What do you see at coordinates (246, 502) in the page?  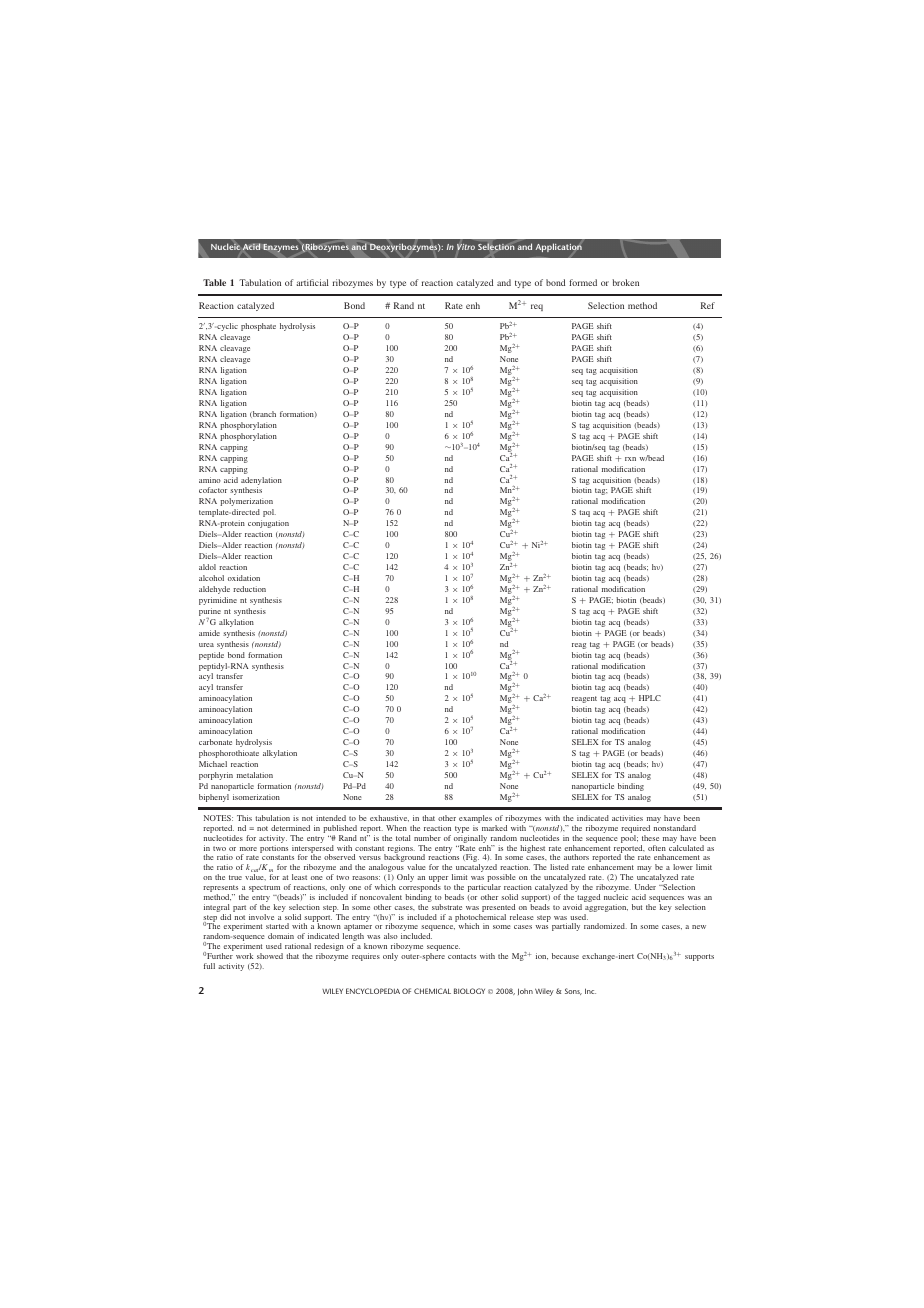 I see `polymerization` at bounding box center [246, 502].
